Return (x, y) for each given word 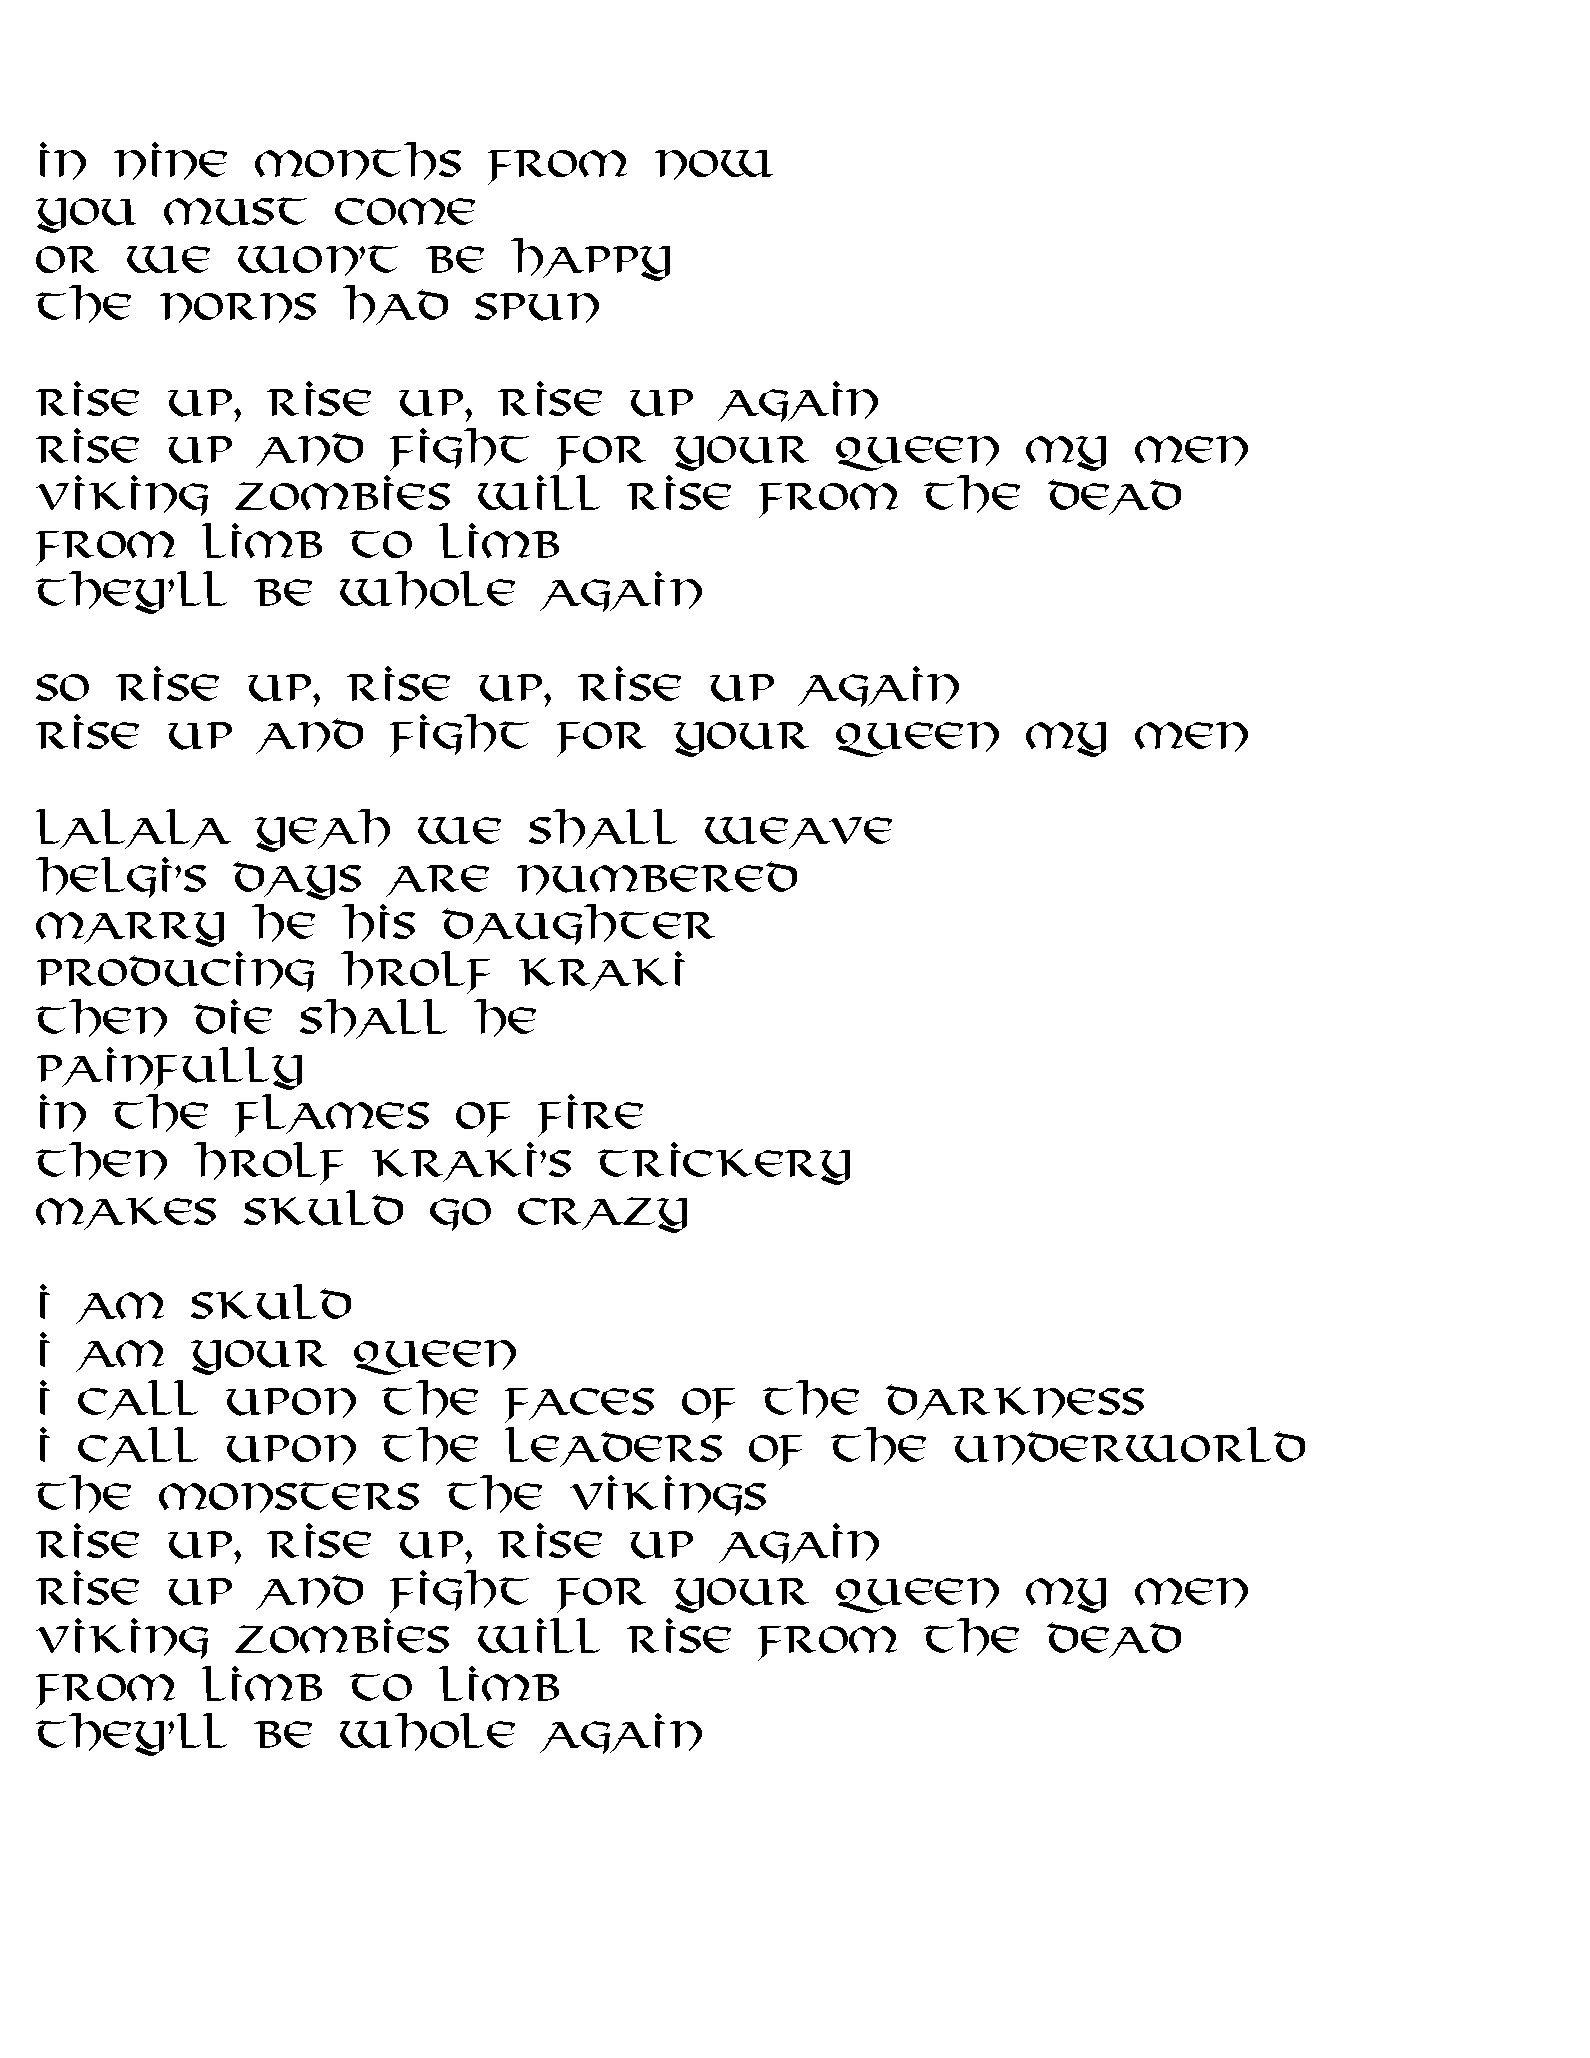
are (437, 881)
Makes (126, 1213)
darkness (1015, 1402)
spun (537, 308)
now (714, 165)
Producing (175, 971)
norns (238, 308)
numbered (657, 878)
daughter (578, 924)
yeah (322, 830)
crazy (602, 1215)
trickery (724, 1163)
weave (798, 833)
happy (590, 259)
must (235, 211)
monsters (289, 1497)
